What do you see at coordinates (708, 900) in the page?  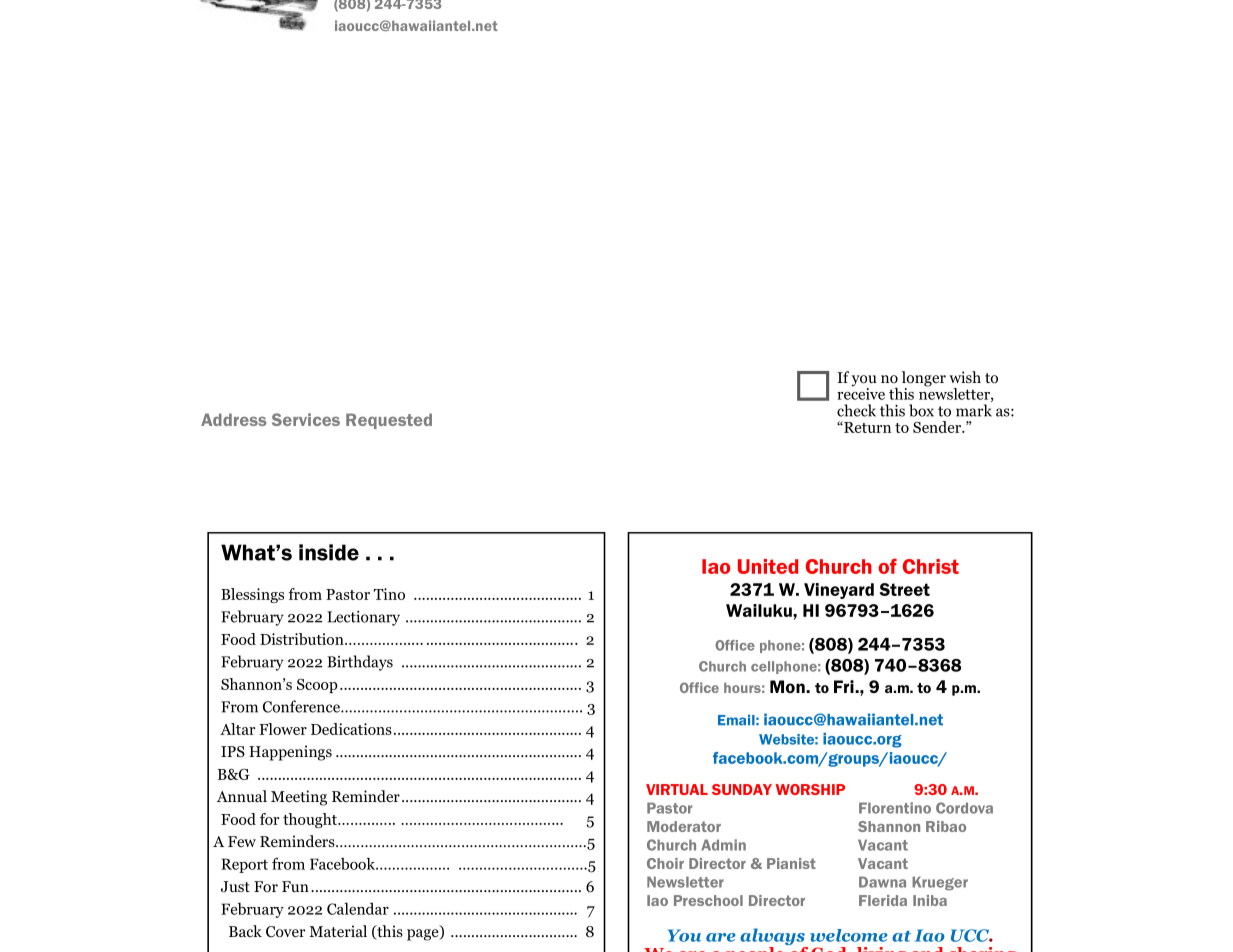 I see `Preschool` at bounding box center [708, 900].
